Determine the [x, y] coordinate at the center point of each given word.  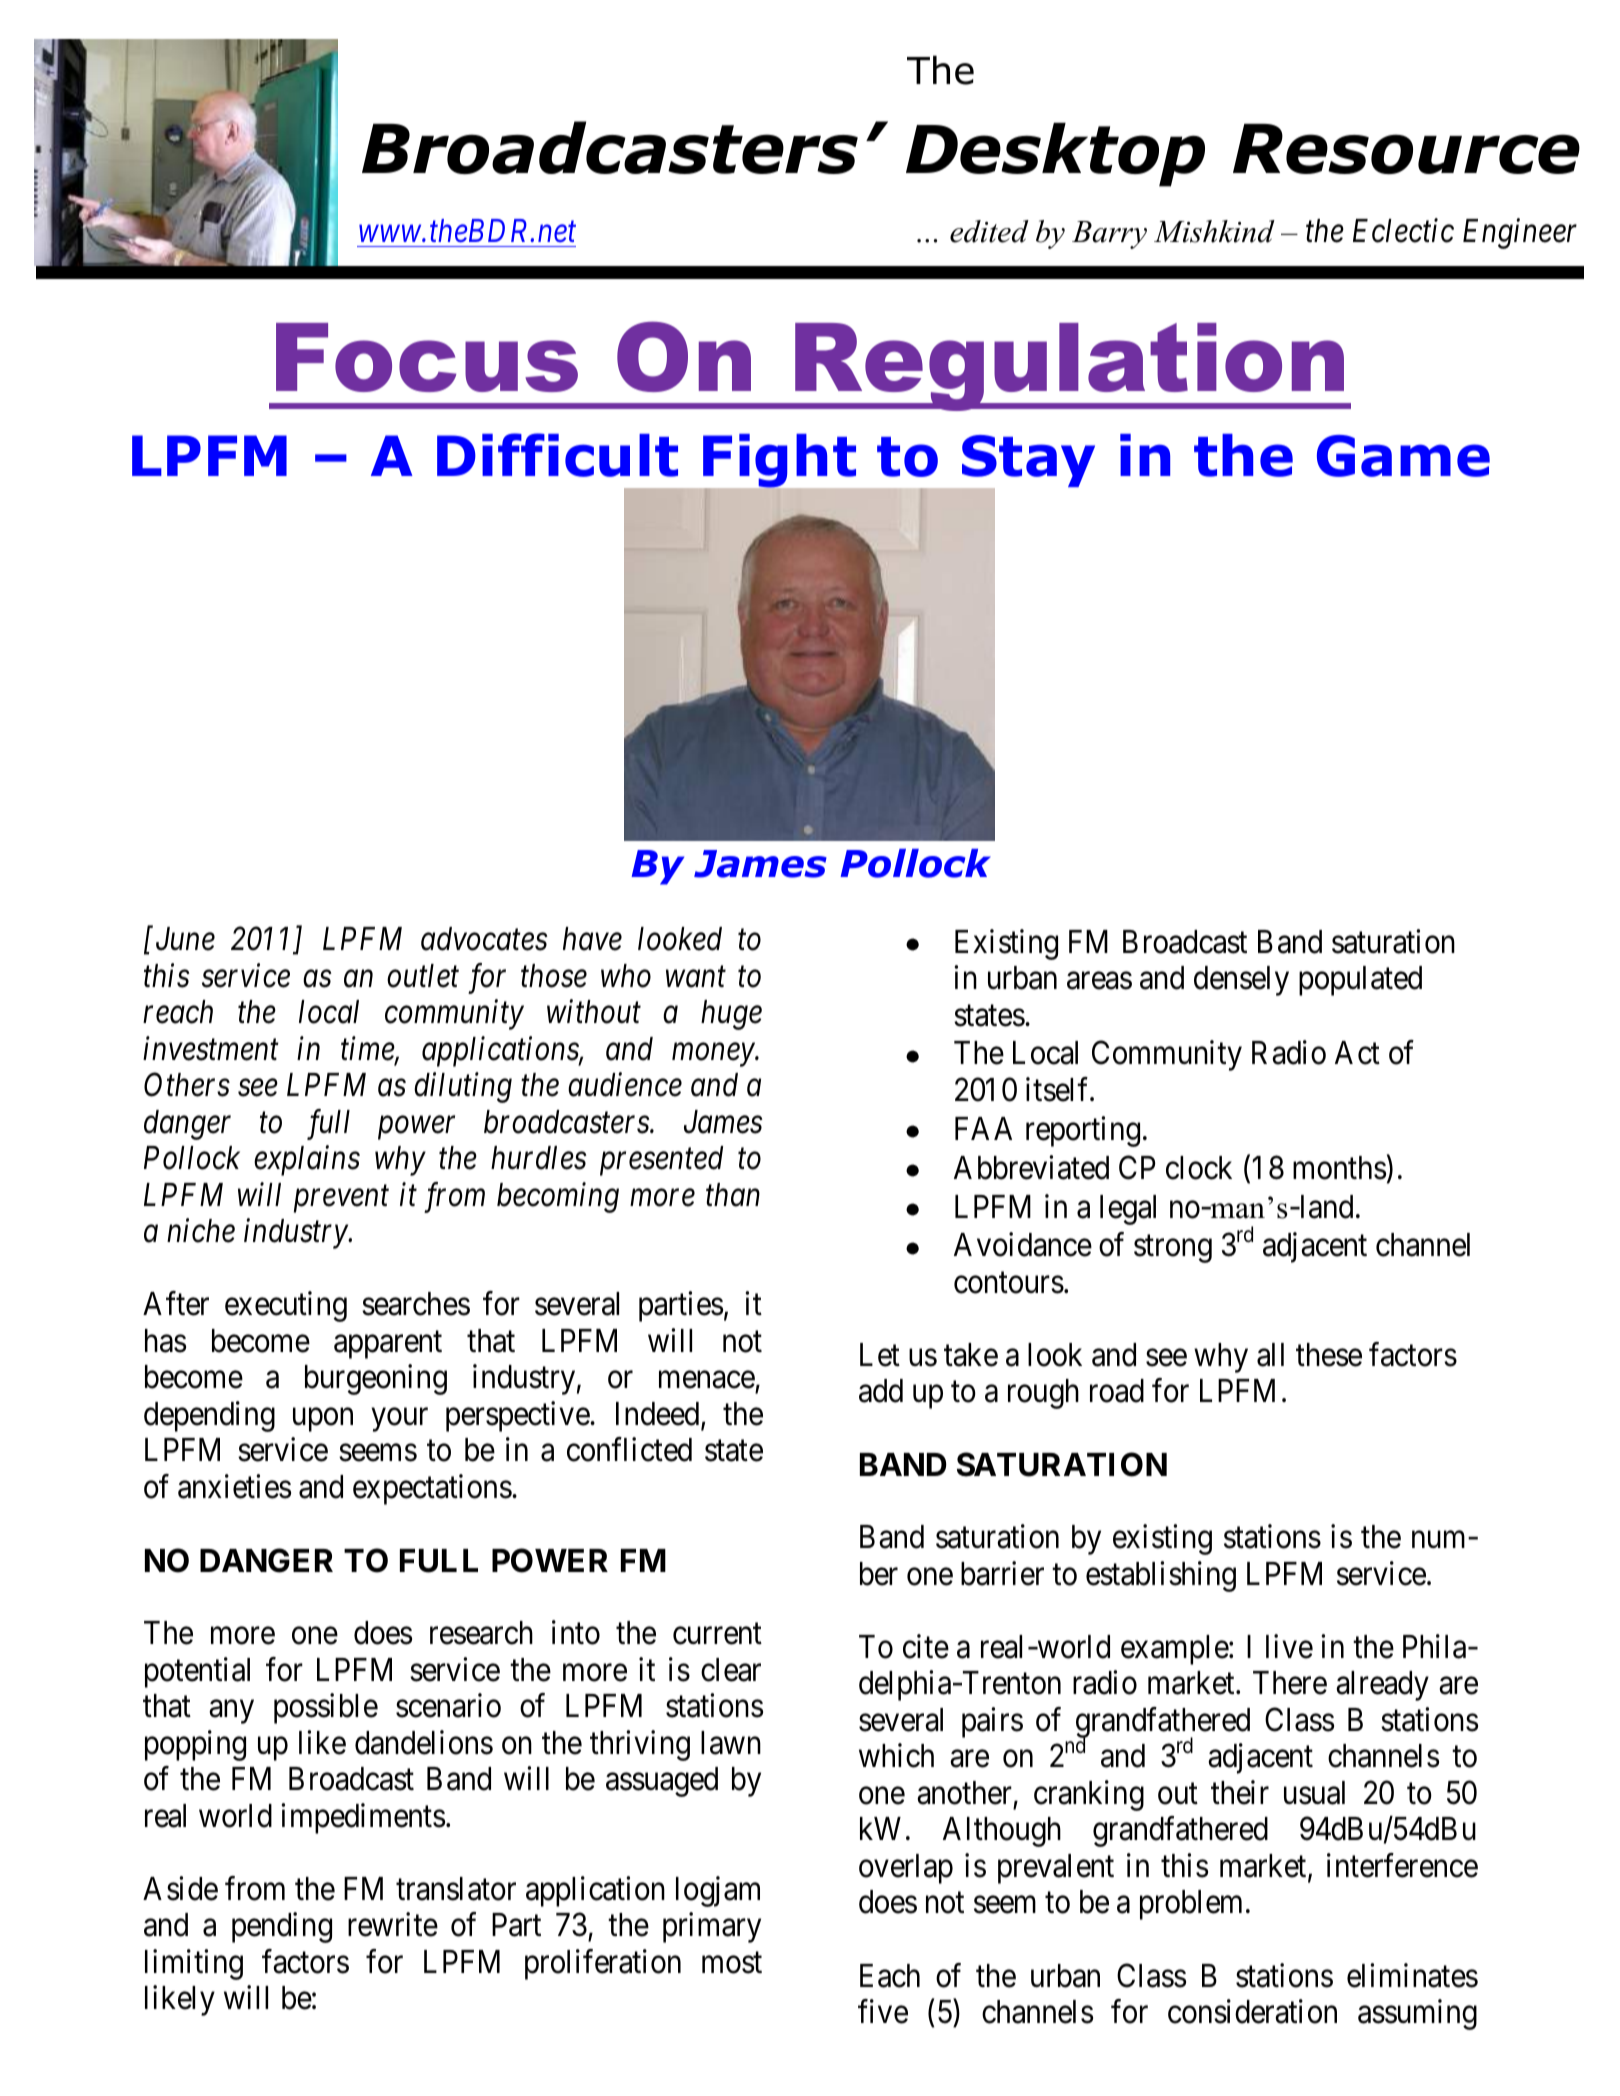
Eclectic [1403, 230]
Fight [779, 462]
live [1289, 1646]
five [883, 2011]
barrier [1002, 1573]
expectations [432, 1489]
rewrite [393, 1925]
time [368, 1050]
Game [1403, 456]
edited [989, 231]
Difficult [557, 455]
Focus [427, 357]
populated [1360, 981]
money [714, 1055]
